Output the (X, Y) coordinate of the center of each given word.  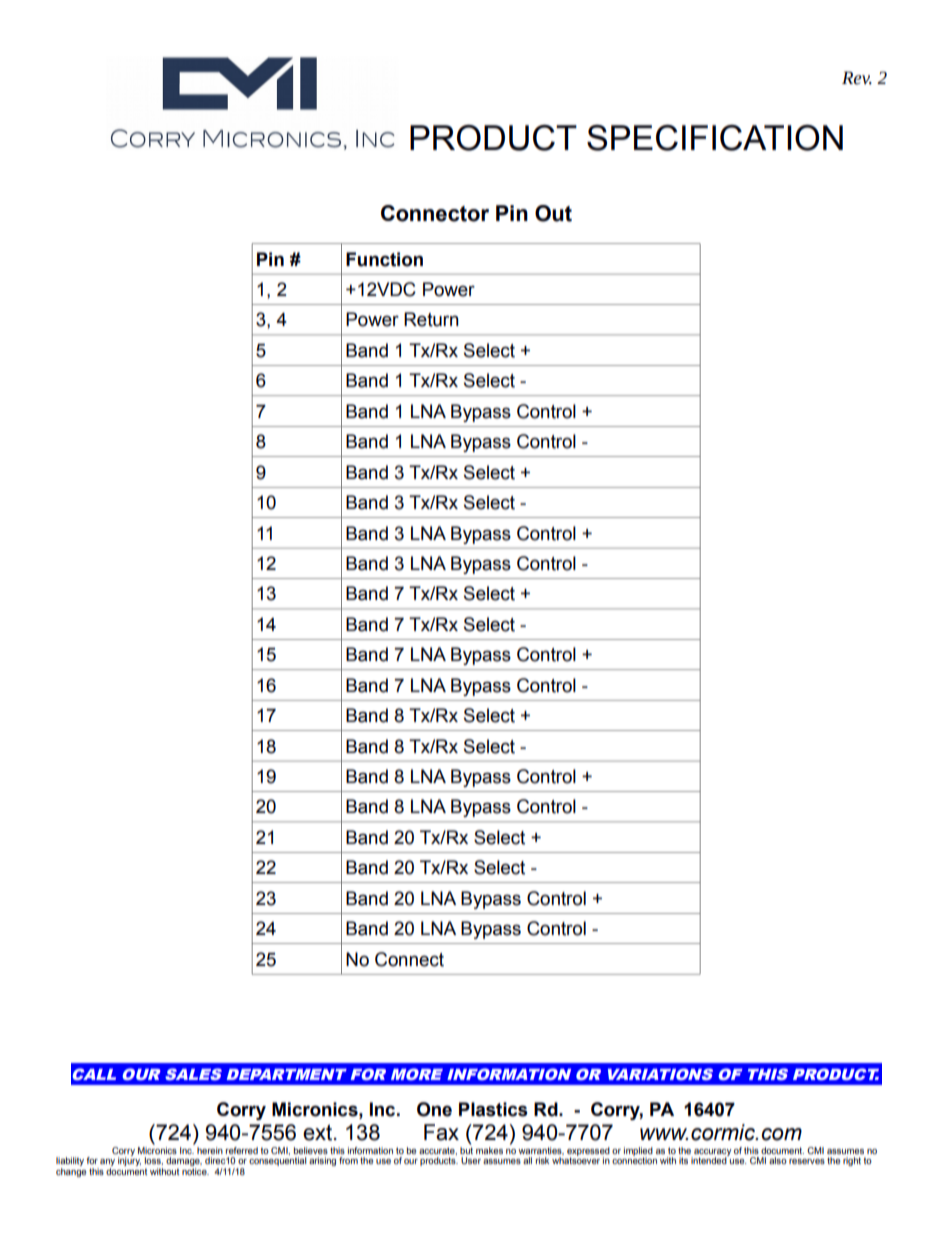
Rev (857, 78)
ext (317, 1132)
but (466, 1149)
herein (210, 1150)
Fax (441, 1132)
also (778, 1160)
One (434, 1109)
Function (384, 259)
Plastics (493, 1109)
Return (431, 319)
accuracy (711, 1153)
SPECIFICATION (715, 138)
